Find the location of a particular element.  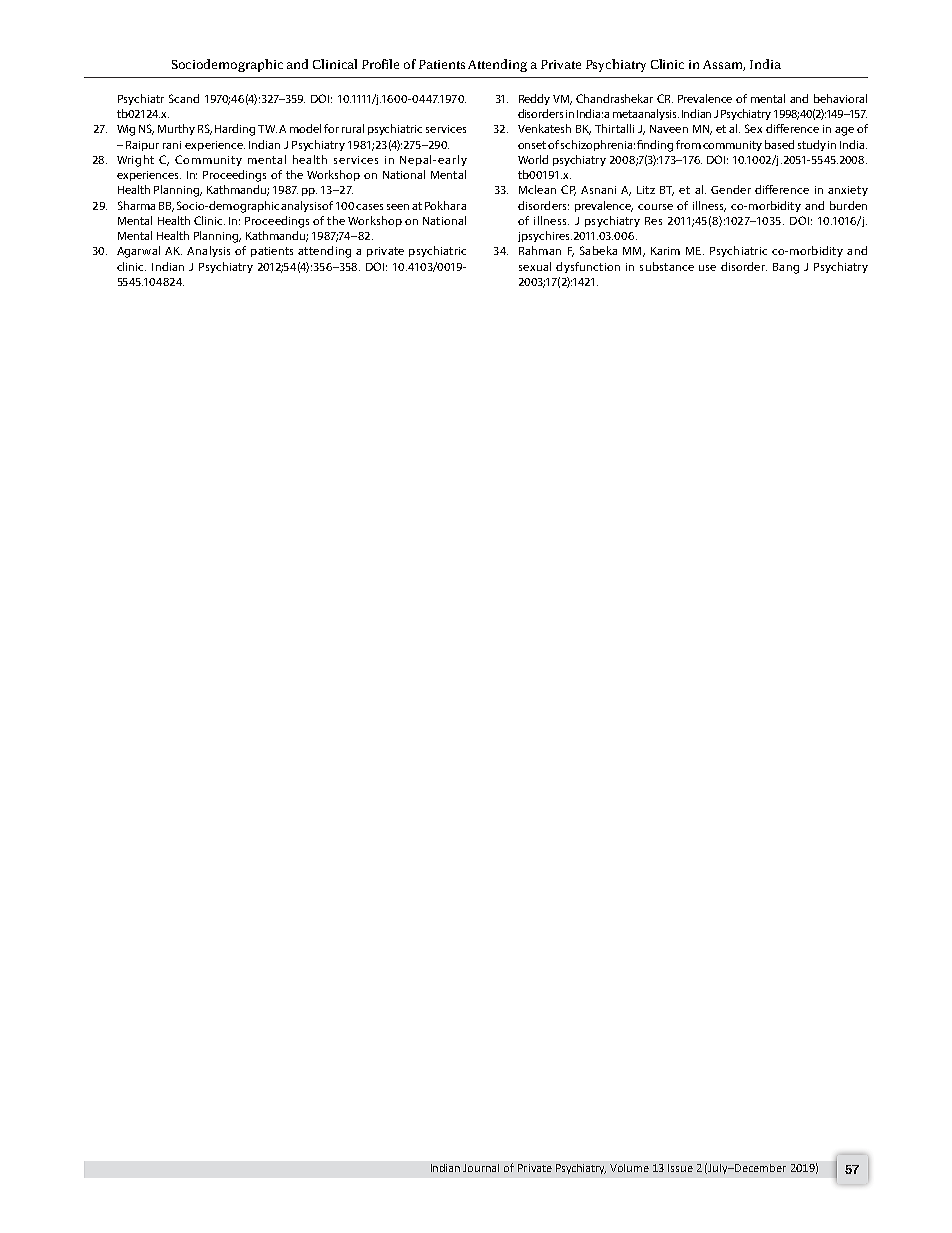

Volume is located at coordinates (629, 1168).
